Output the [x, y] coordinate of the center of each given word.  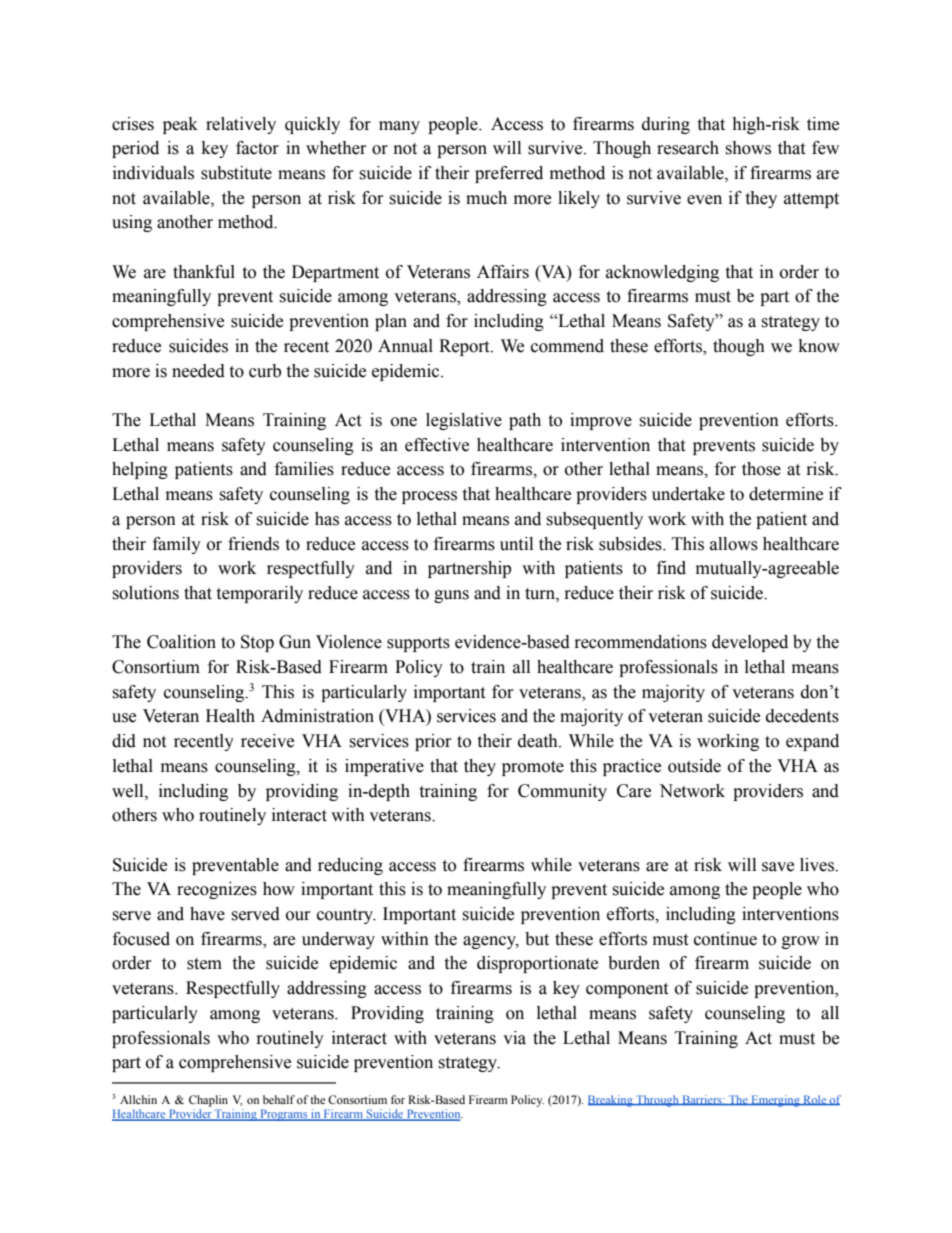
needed [198, 371]
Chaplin [208, 1101]
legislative [464, 421]
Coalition [181, 642]
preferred [509, 174]
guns [451, 596]
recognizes [217, 890]
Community [562, 792]
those [761, 469]
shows [748, 148]
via [514, 1038]
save [778, 867]
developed [750, 643]
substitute [236, 173]
